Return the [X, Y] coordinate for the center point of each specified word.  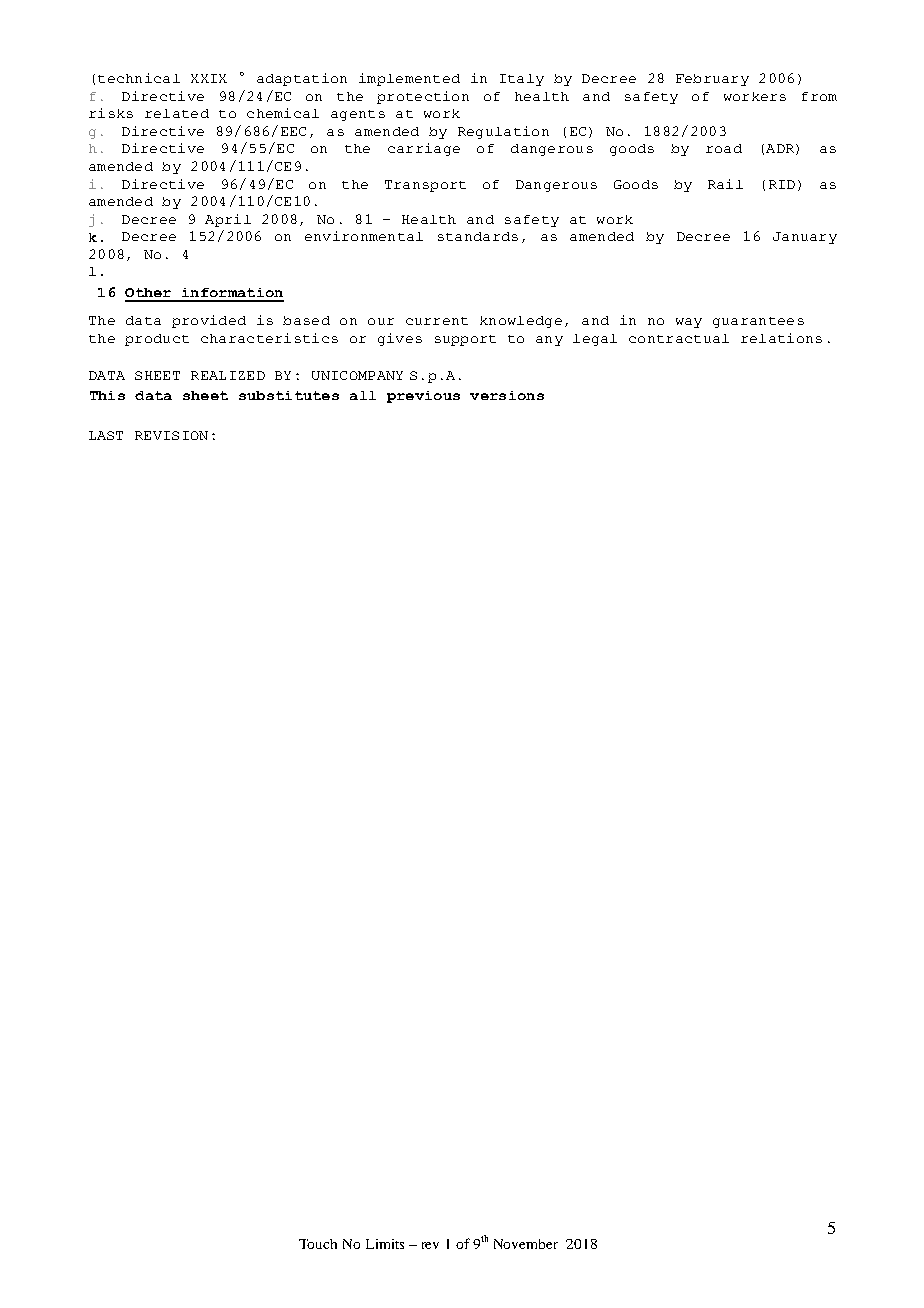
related [177, 113]
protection [423, 97]
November [526, 1244]
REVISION [171, 435]
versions [507, 395]
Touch [318, 1244]
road [724, 148]
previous [423, 397]
